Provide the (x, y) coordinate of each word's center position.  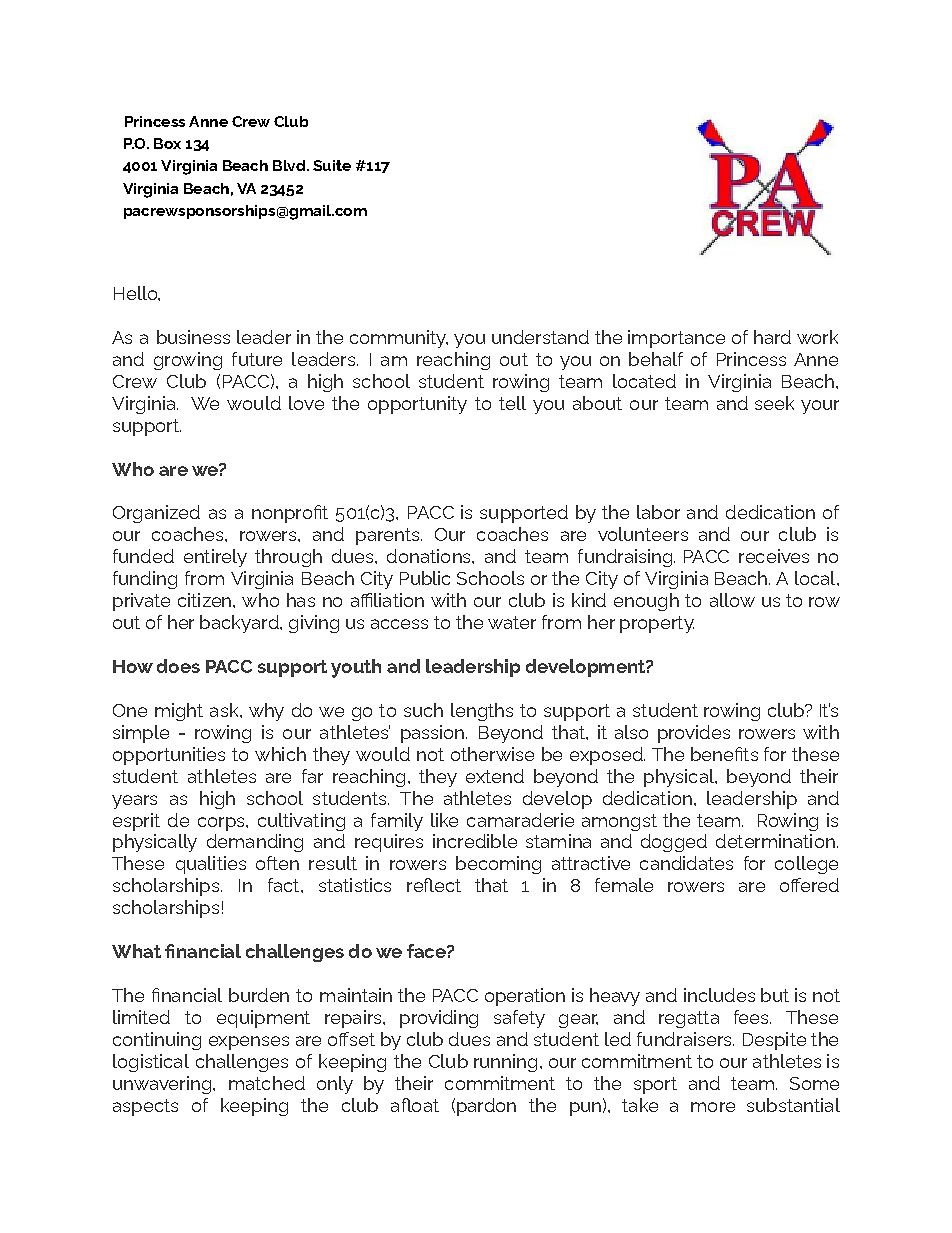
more (713, 1107)
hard (772, 337)
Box (167, 143)
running (505, 1063)
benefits (724, 754)
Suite (332, 165)
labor (658, 512)
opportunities (169, 756)
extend (495, 776)
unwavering (162, 1085)
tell (512, 403)
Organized (156, 514)
